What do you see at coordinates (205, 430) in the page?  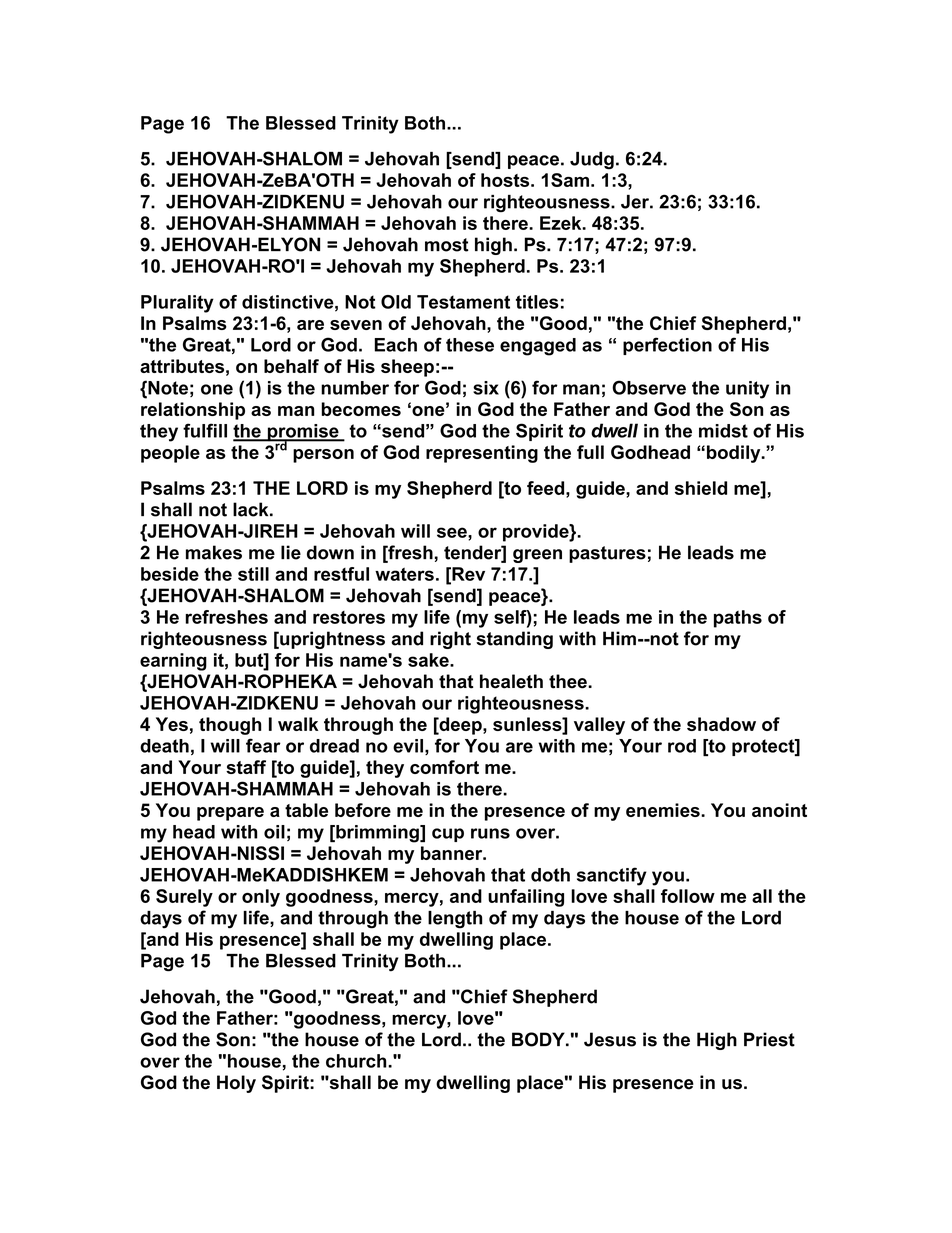 I see `fulfill` at bounding box center [205, 430].
